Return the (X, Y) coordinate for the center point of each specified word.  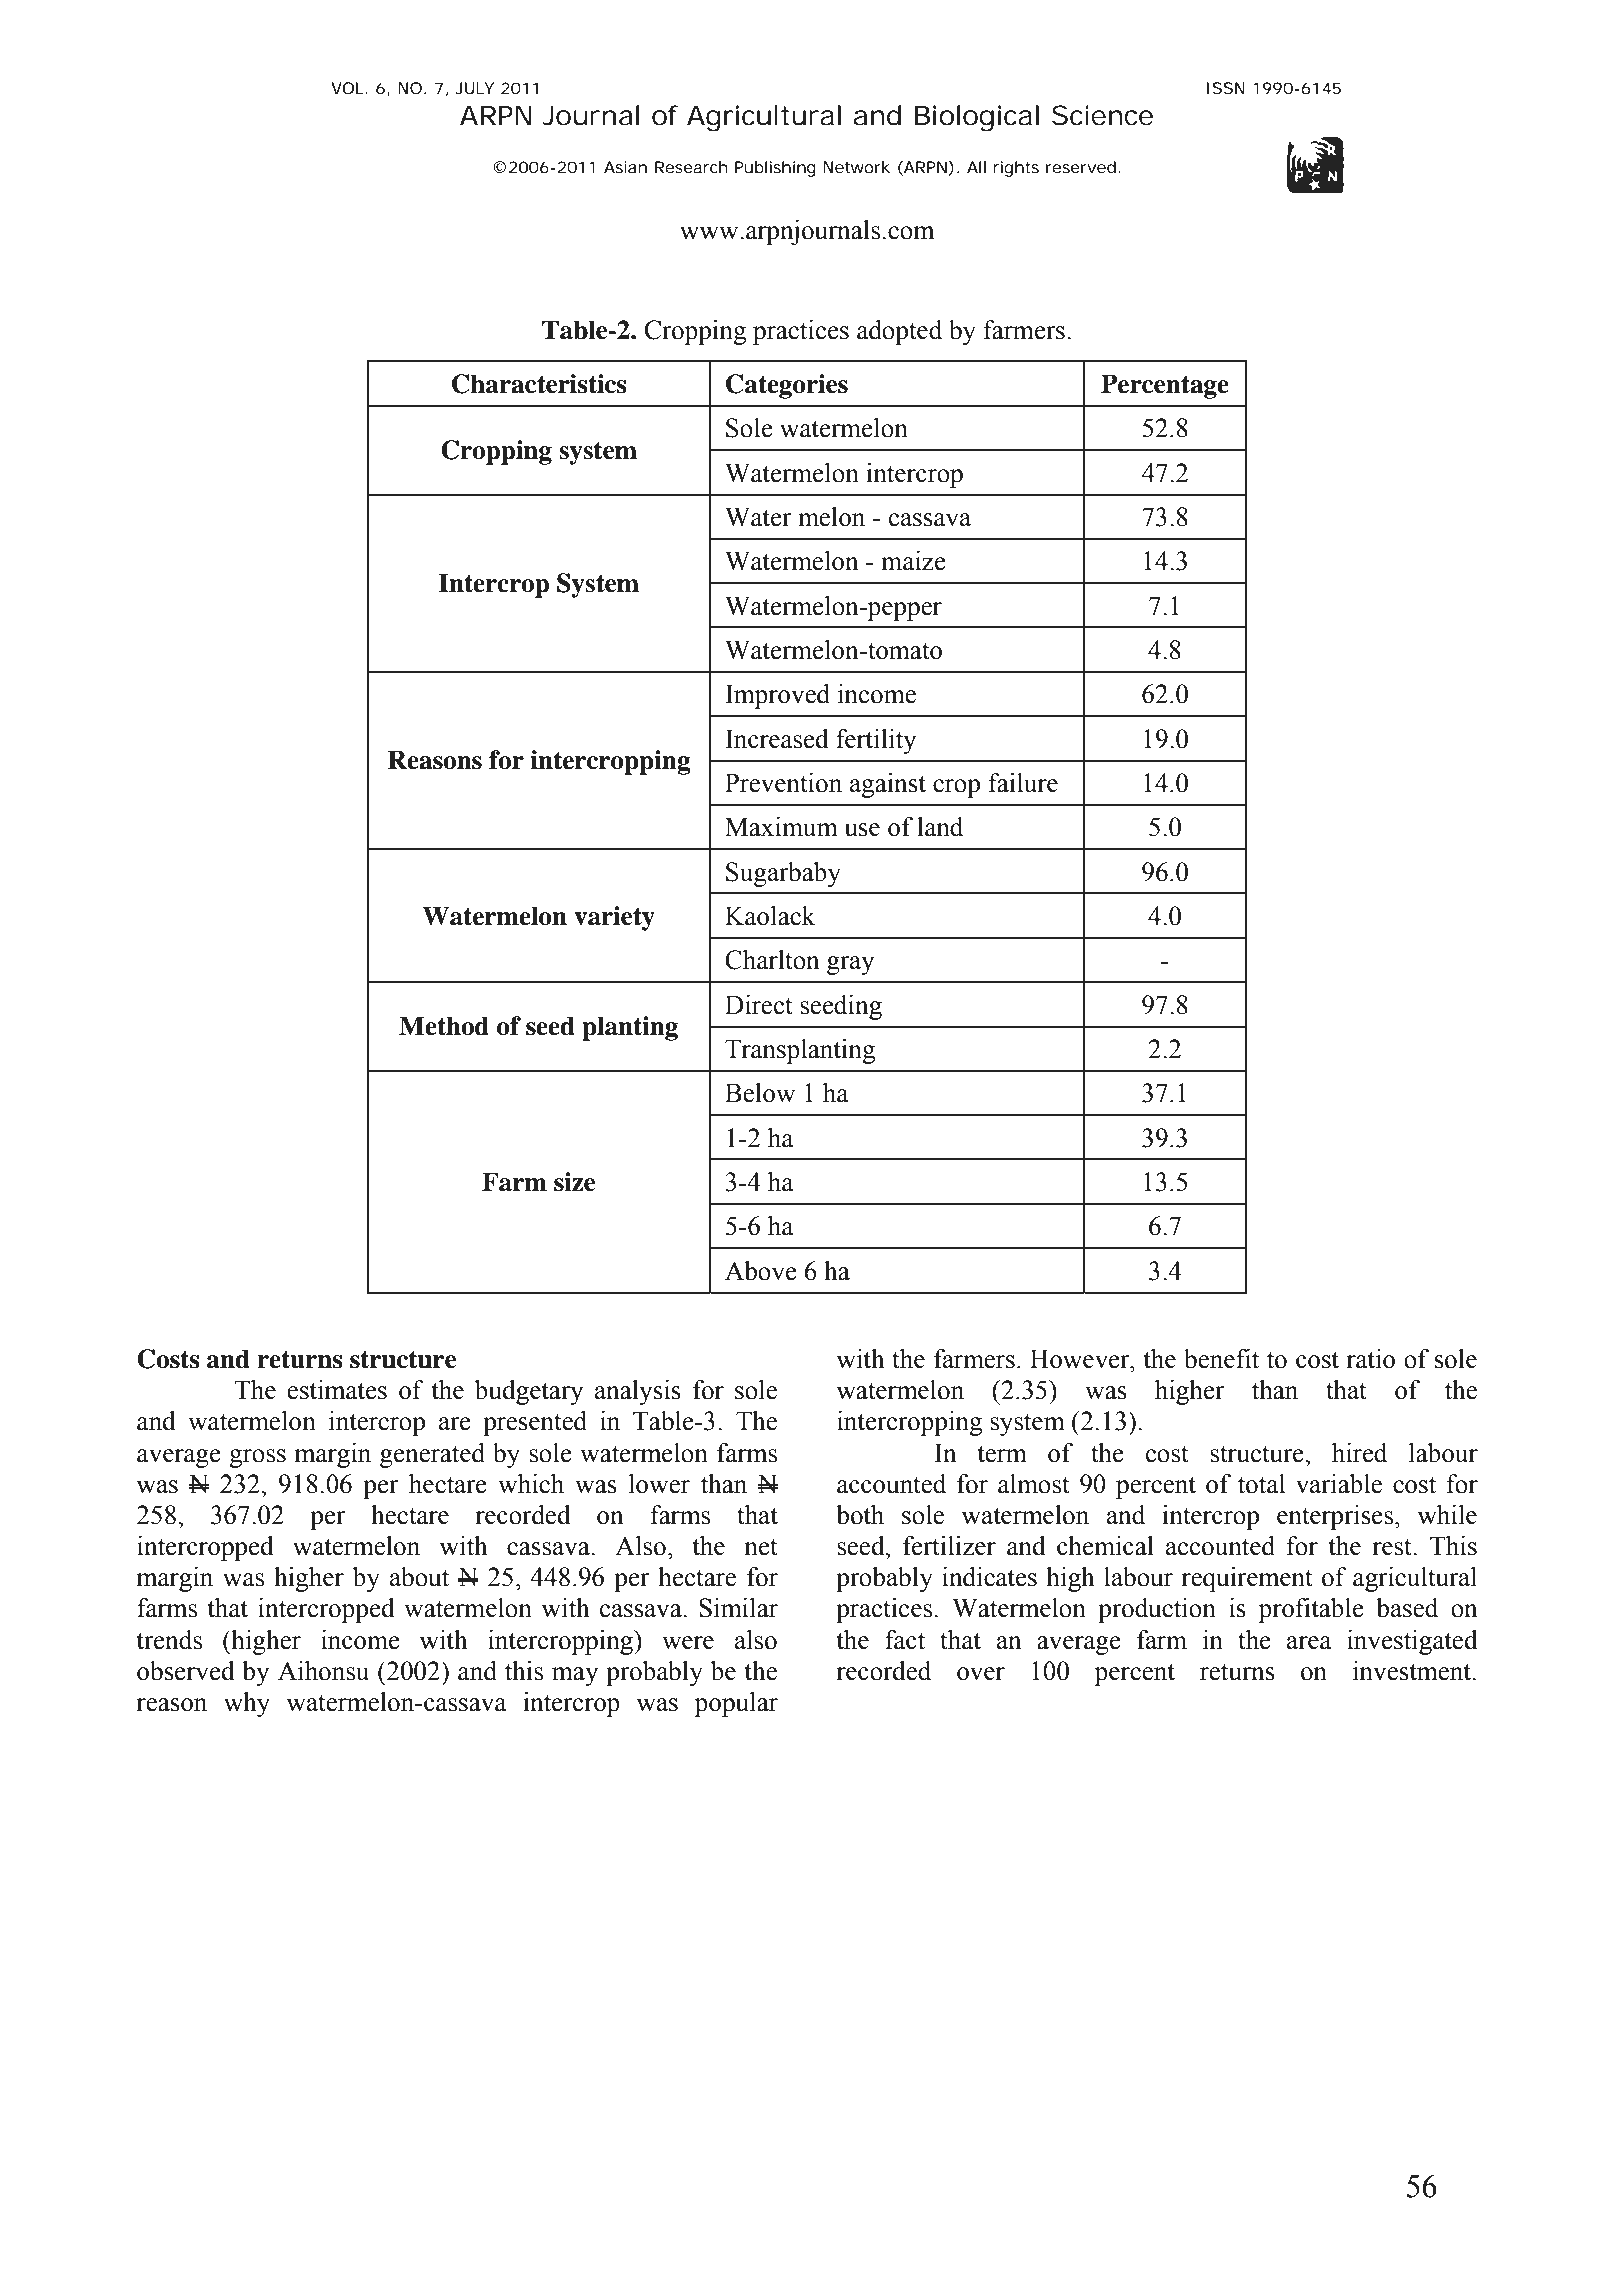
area (1309, 1643)
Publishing (775, 169)
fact (905, 1640)
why (247, 1704)
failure (1023, 783)
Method (444, 1026)
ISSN (1226, 88)
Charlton (772, 960)
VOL (347, 88)
